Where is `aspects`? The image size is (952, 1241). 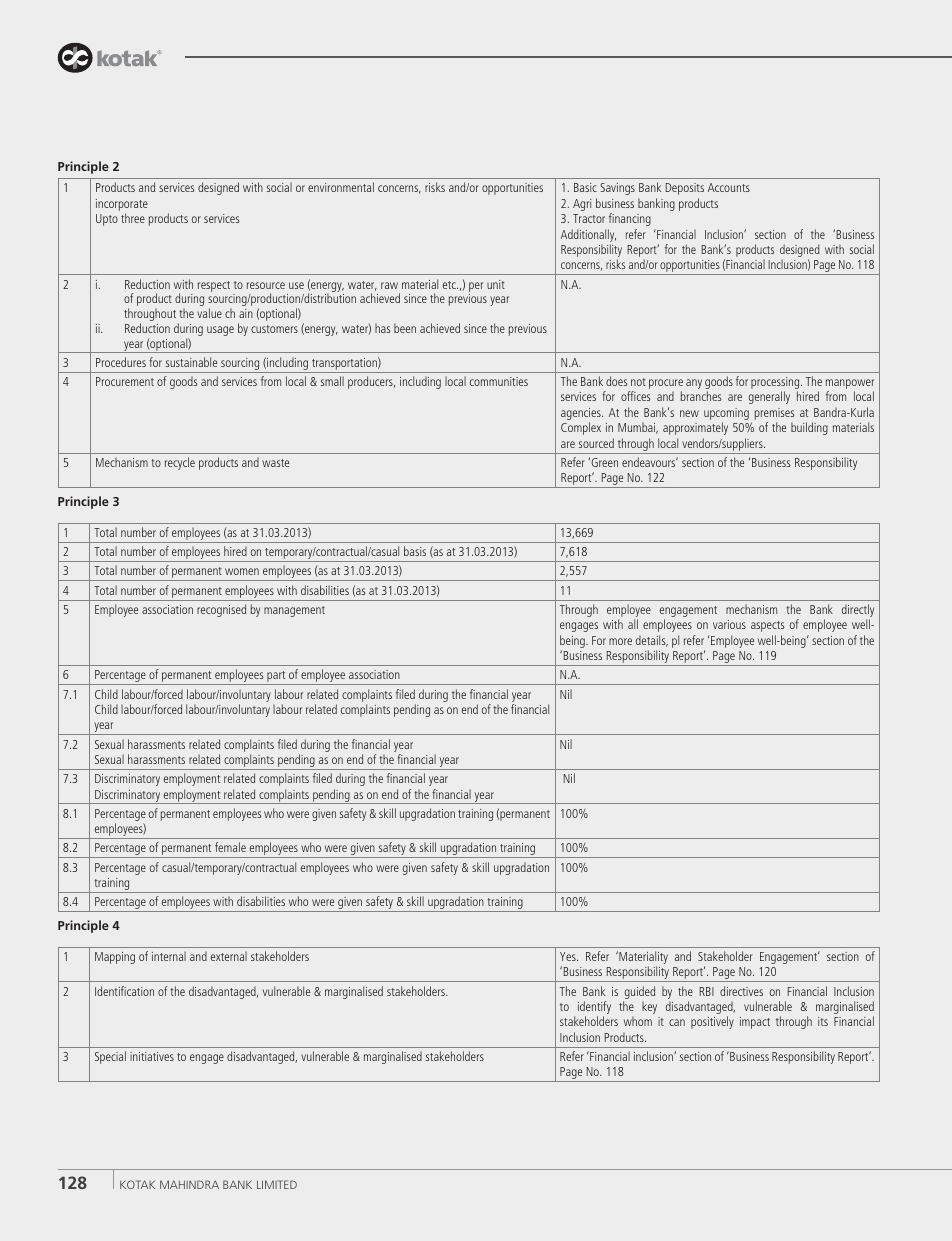 aspects is located at coordinates (767, 626).
